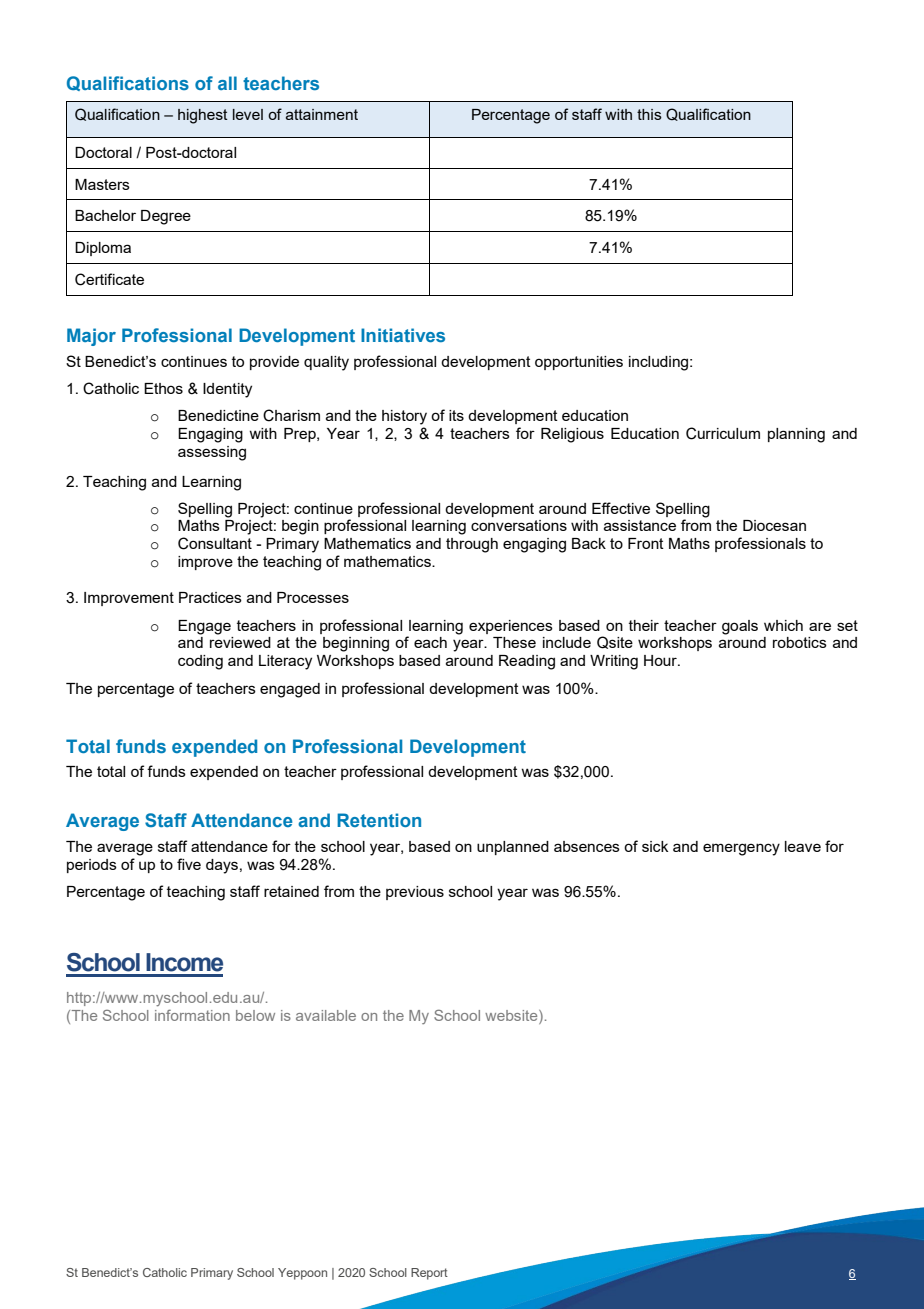  I want to click on Reading, so click(527, 662).
